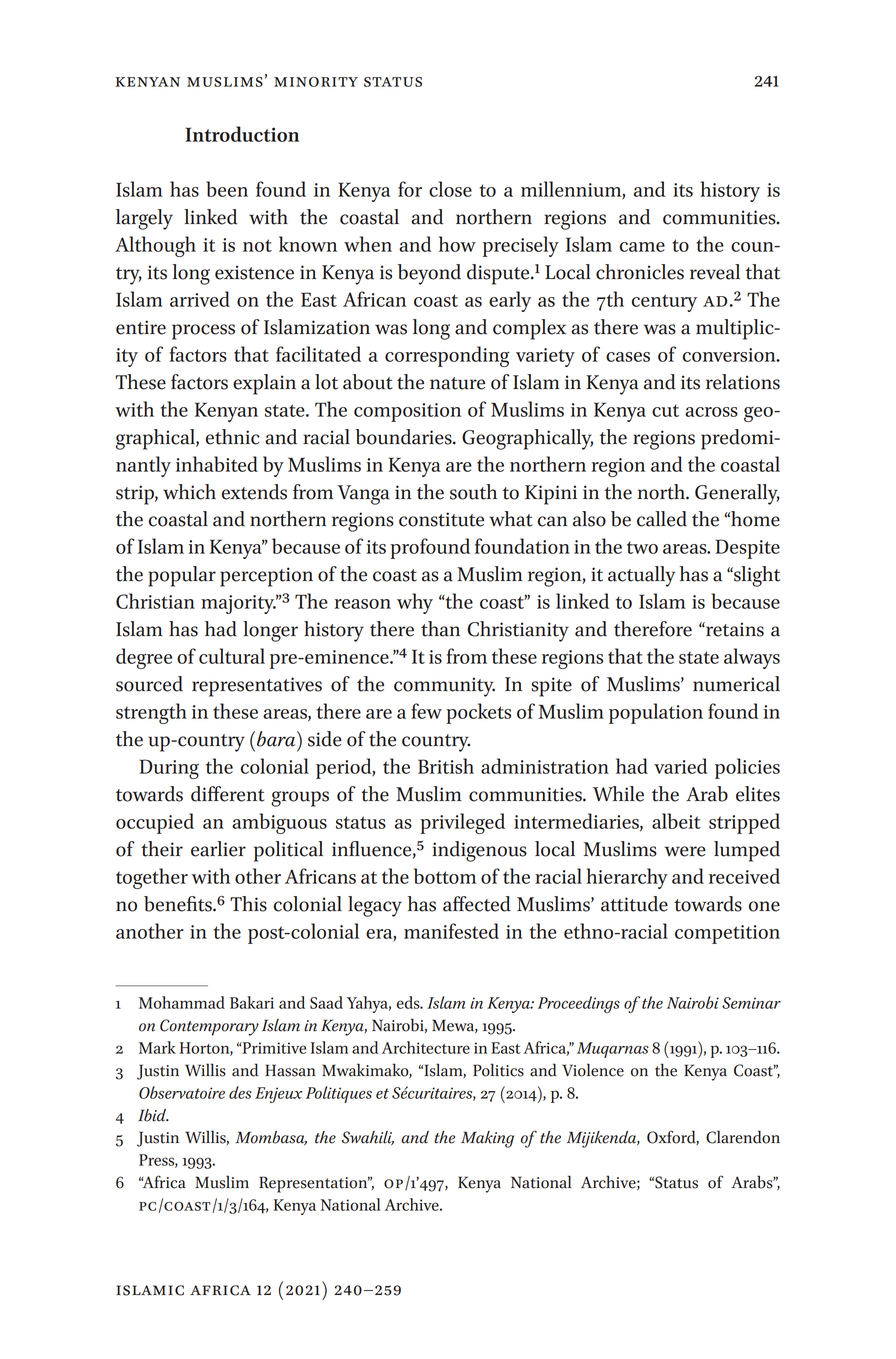 The width and height of the page is (896, 1359). What do you see at coordinates (685, 851) in the page?
I see `were` at bounding box center [685, 851].
